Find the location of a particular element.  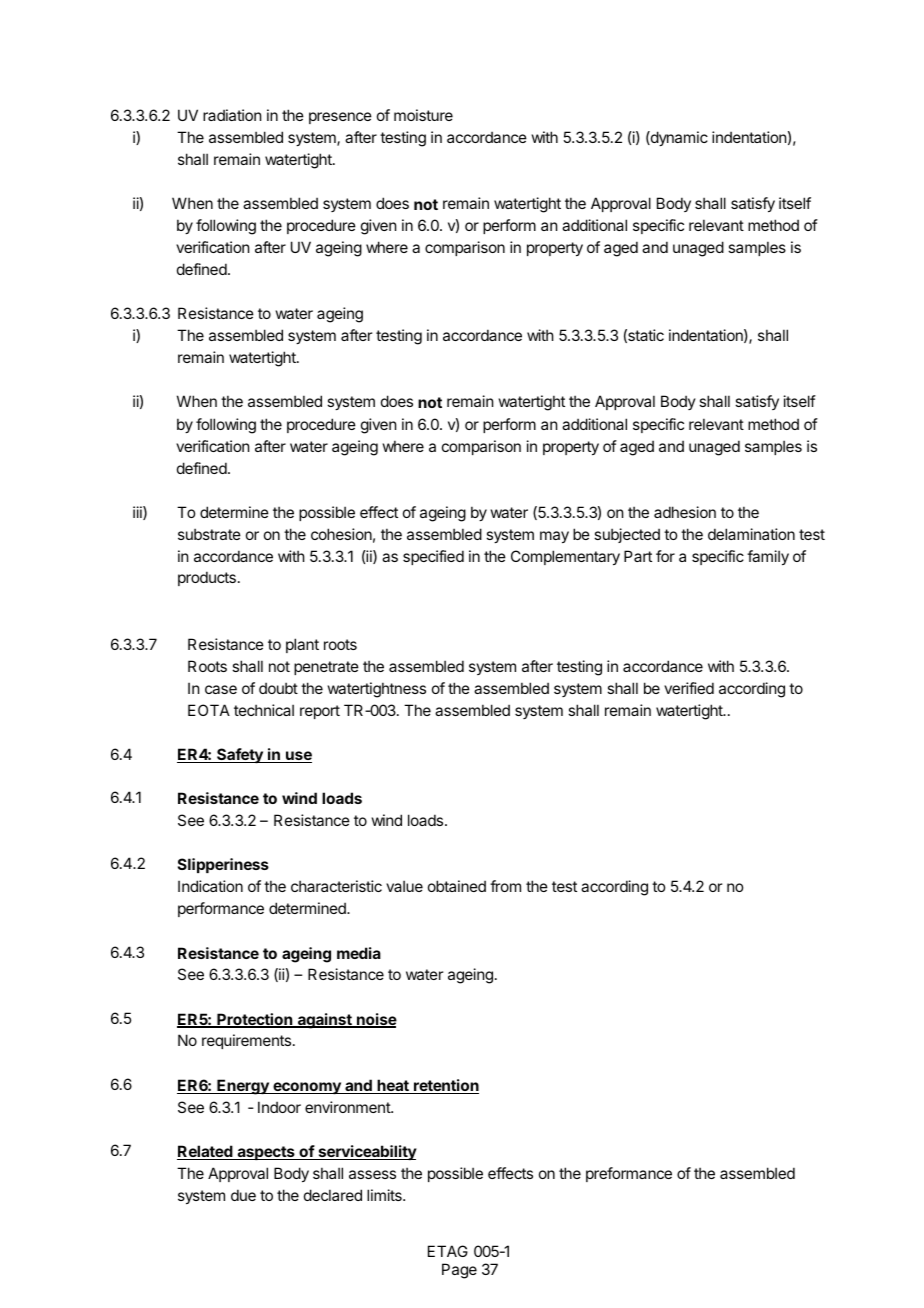

Protection is located at coordinates (255, 1020).
